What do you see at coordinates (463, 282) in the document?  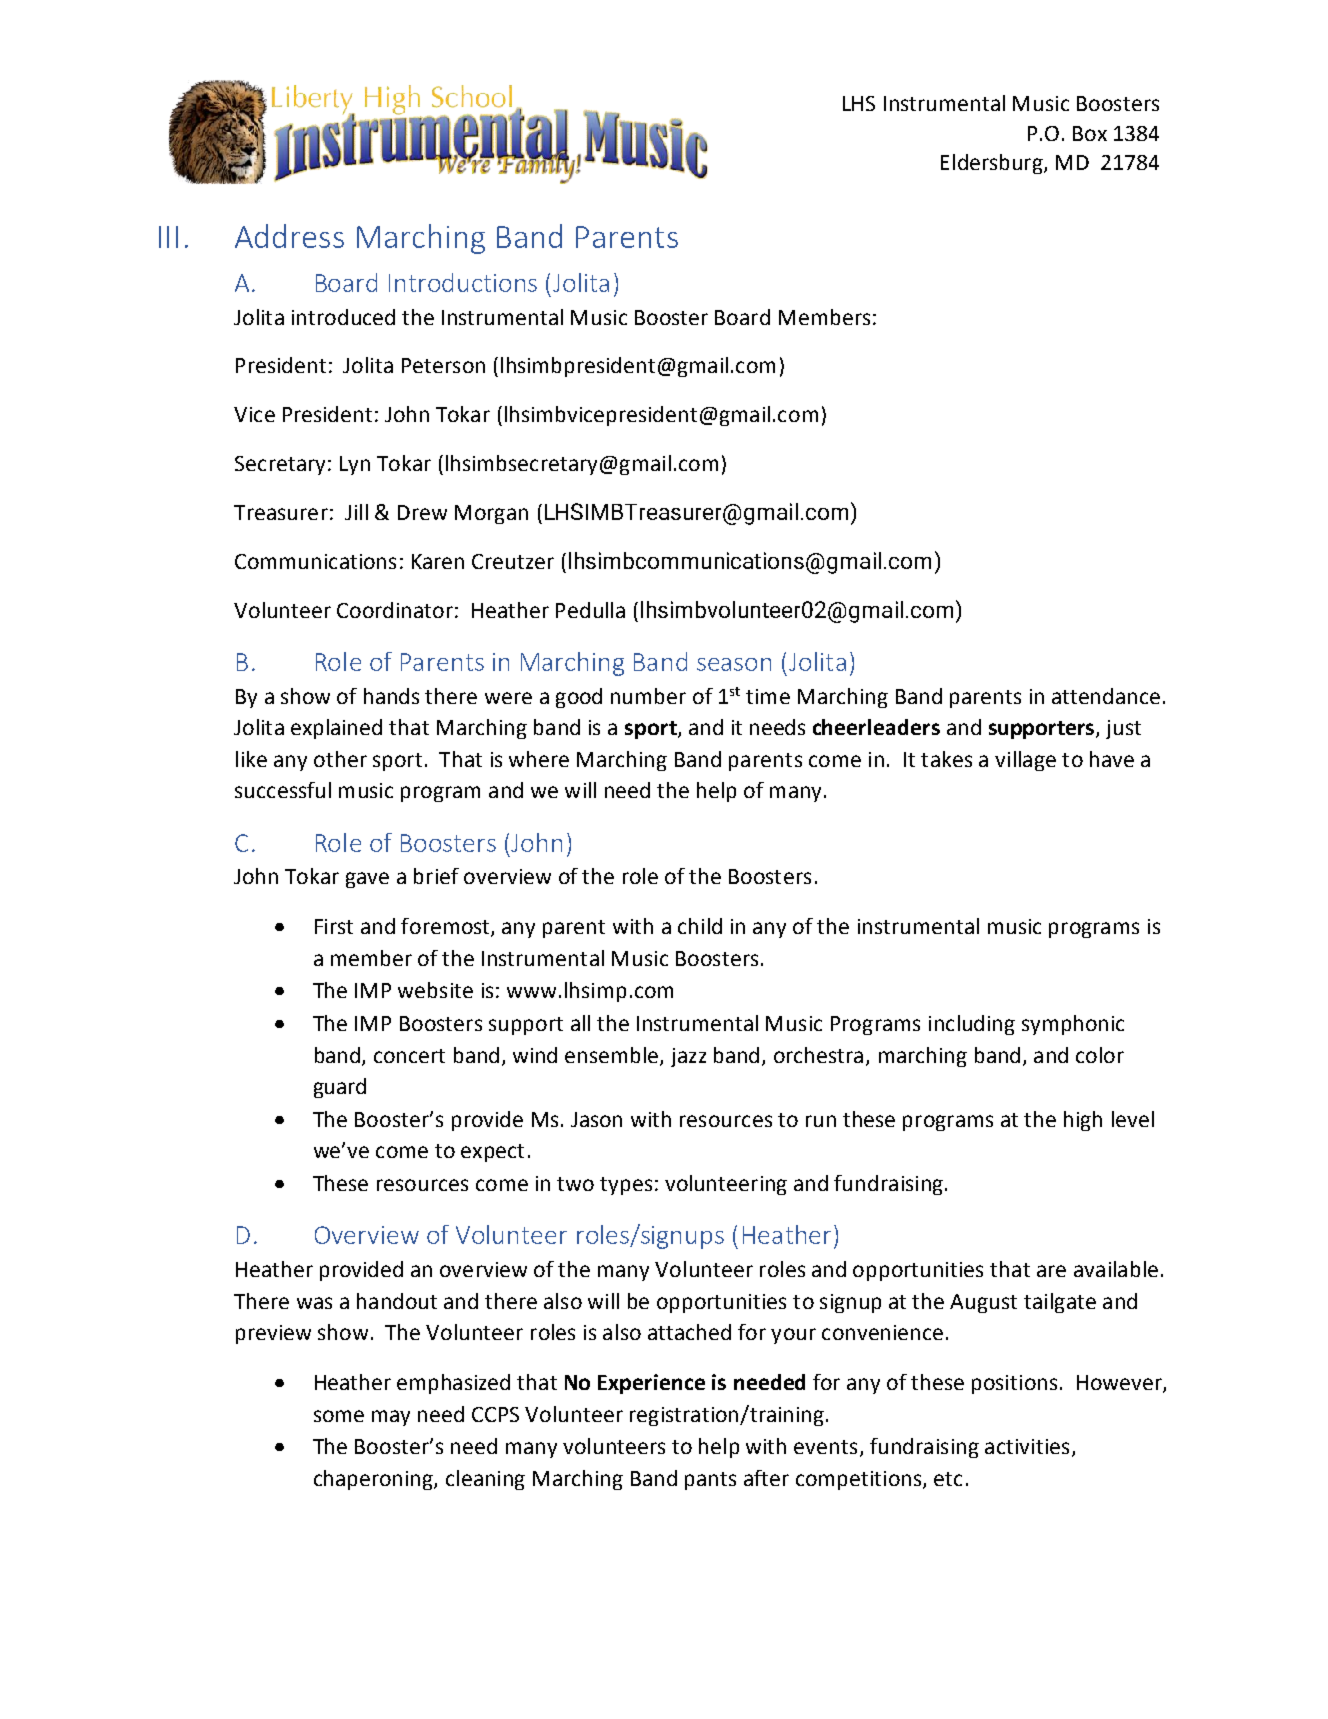 I see `Introductions` at bounding box center [463, 282].
